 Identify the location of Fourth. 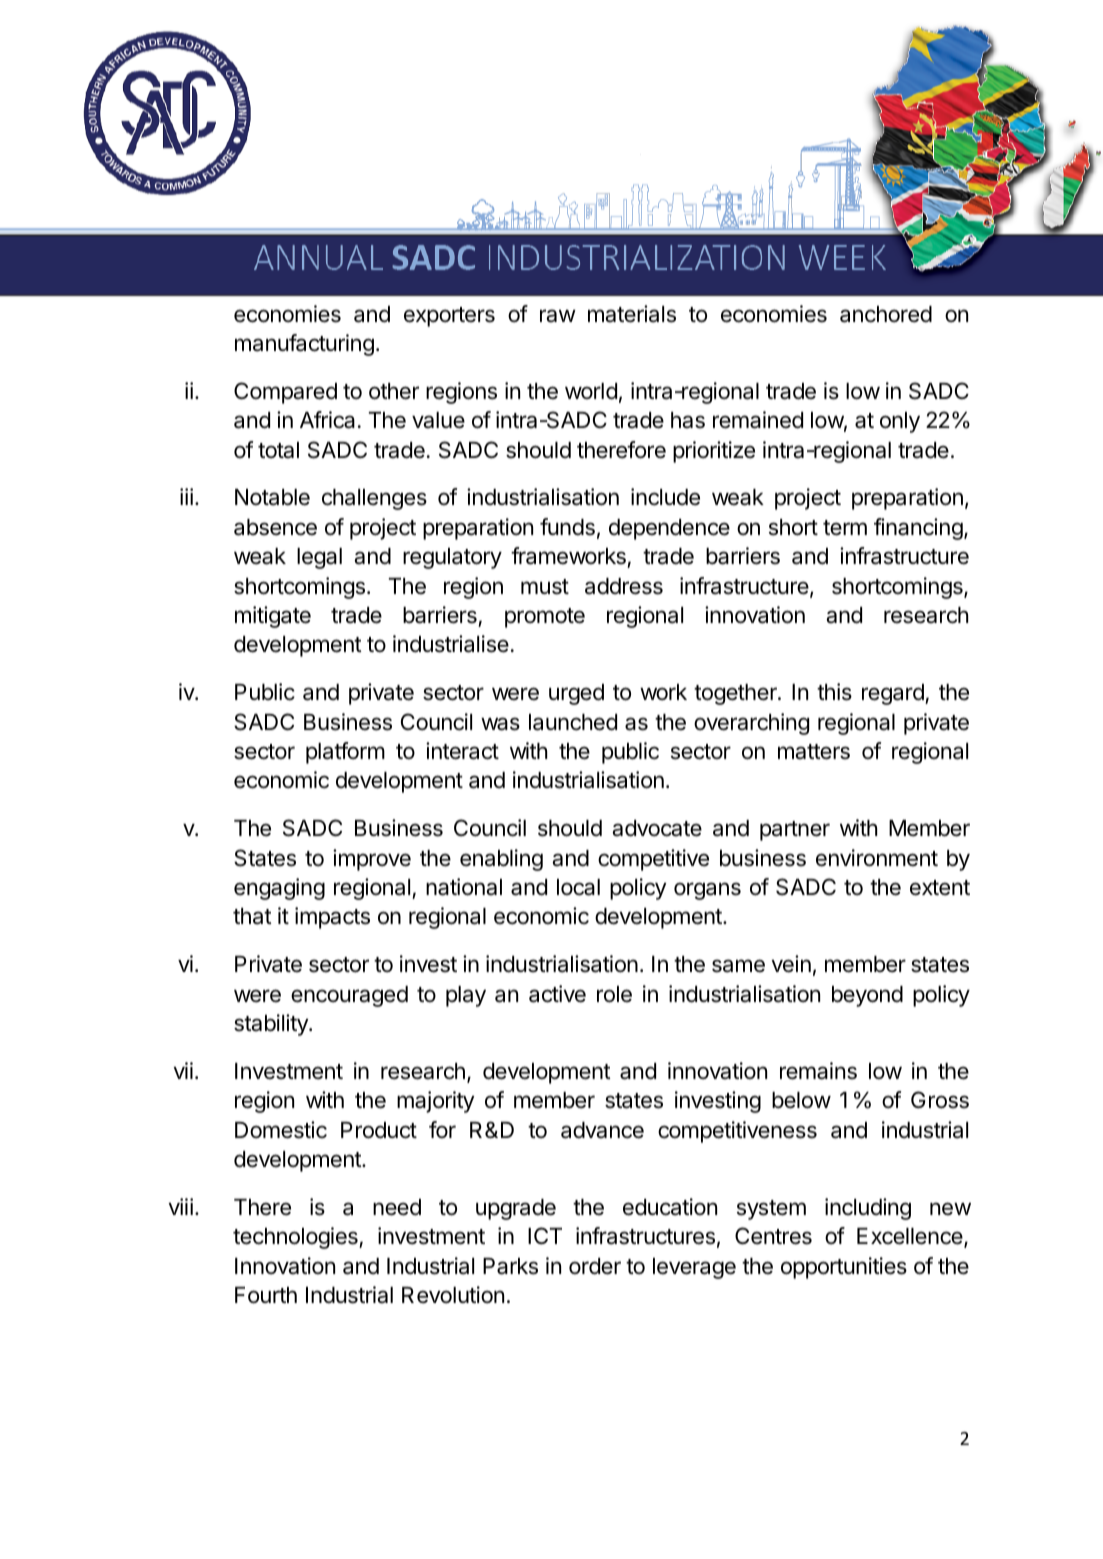
(266, 1295).
